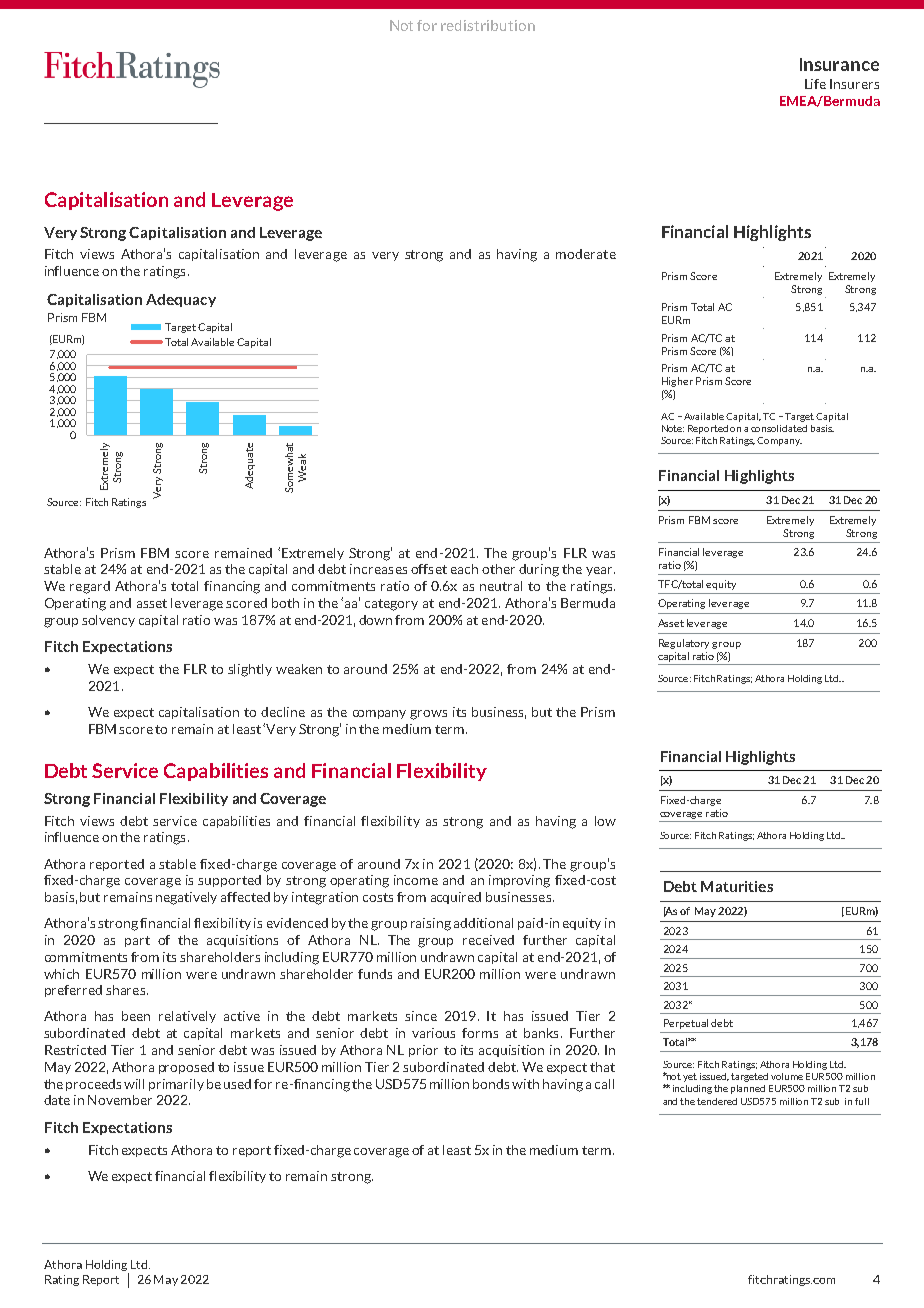  What do you see at coordinates (673, 428) in the image?
I see `Note` at bounding box center [673, 428].
